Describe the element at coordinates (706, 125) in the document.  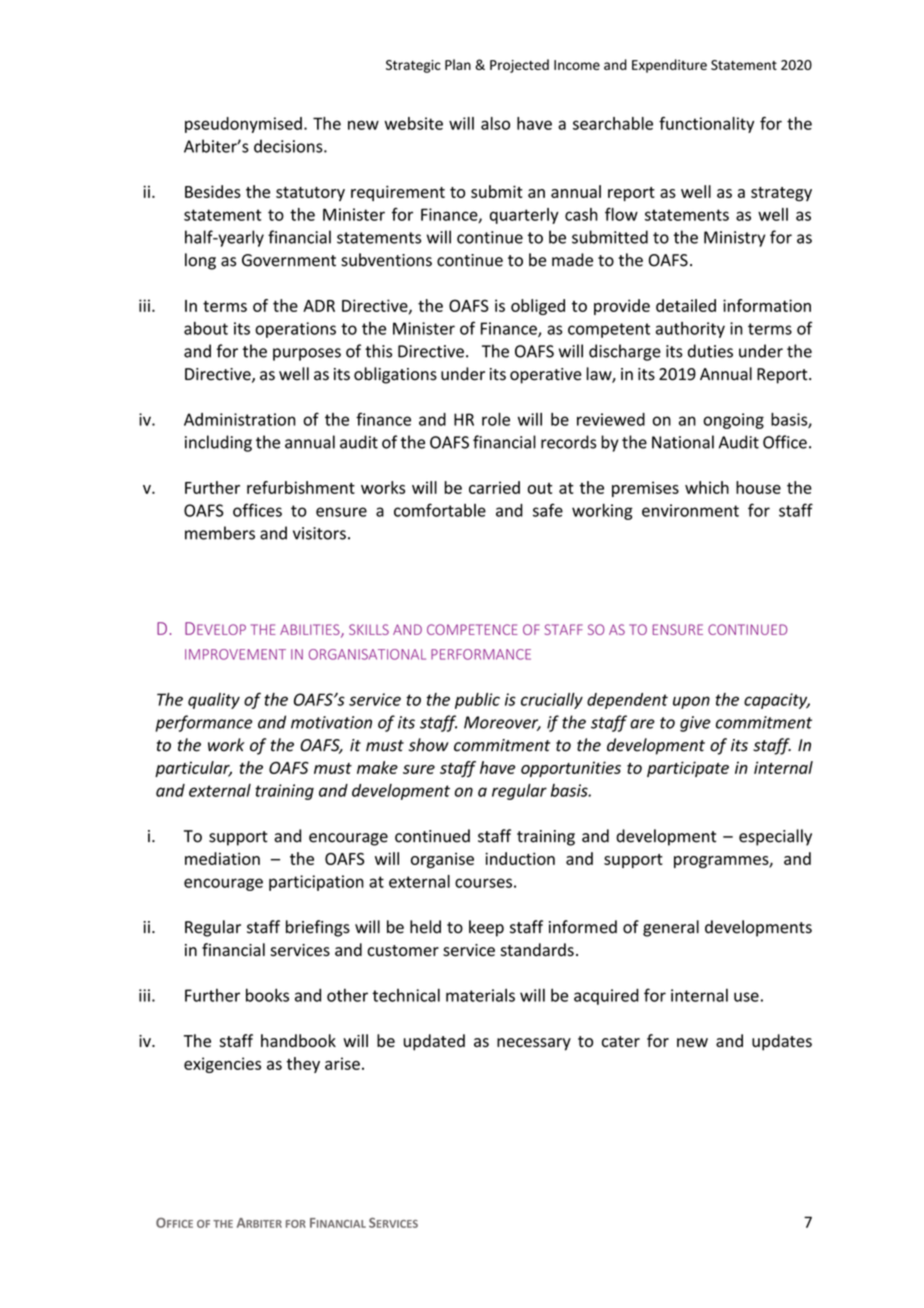
I see `functionality` at that location.
